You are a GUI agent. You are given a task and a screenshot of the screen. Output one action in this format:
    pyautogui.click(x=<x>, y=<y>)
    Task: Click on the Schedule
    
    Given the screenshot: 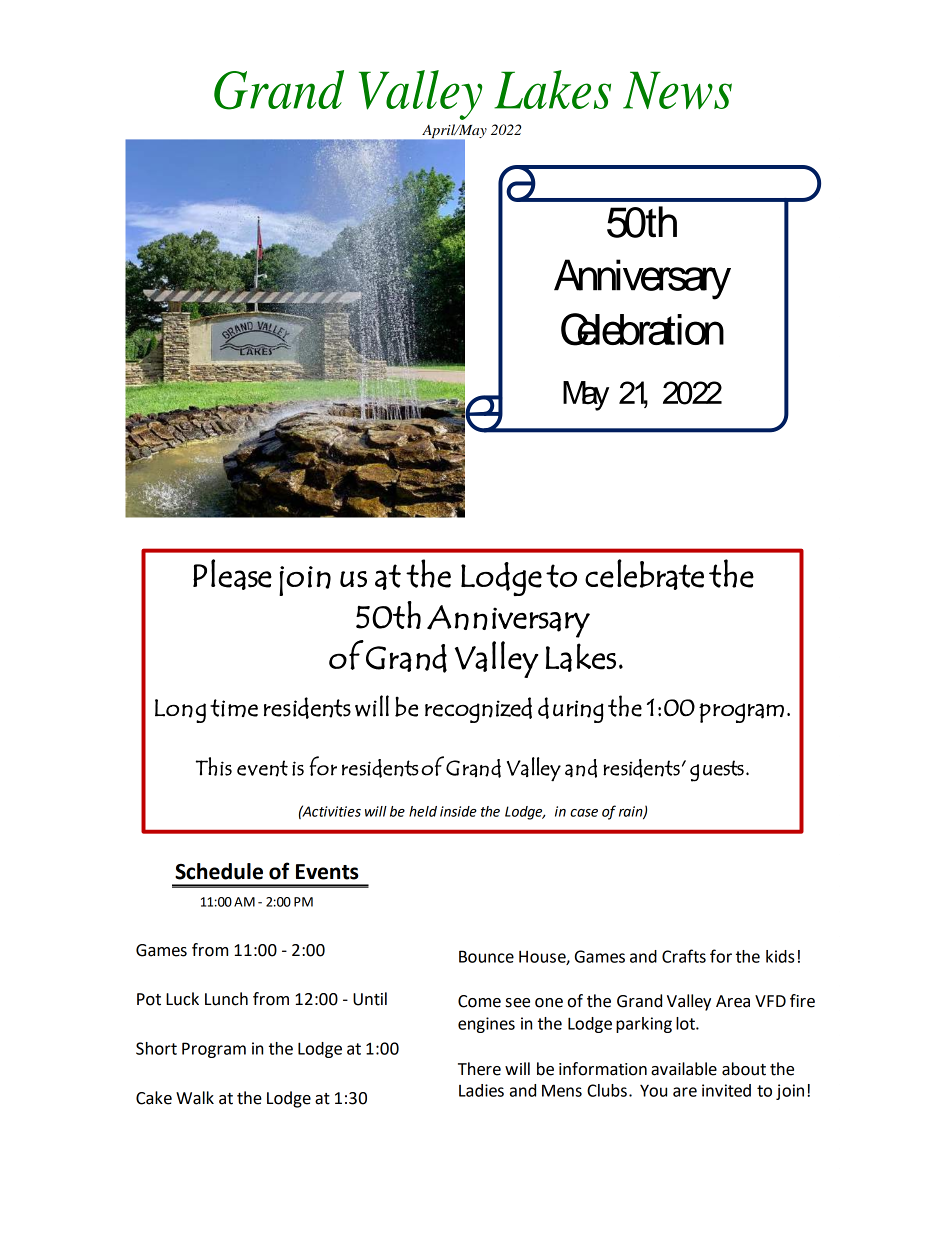 What is the action you would take?
    pyautogui.click(x=219, y=871)
